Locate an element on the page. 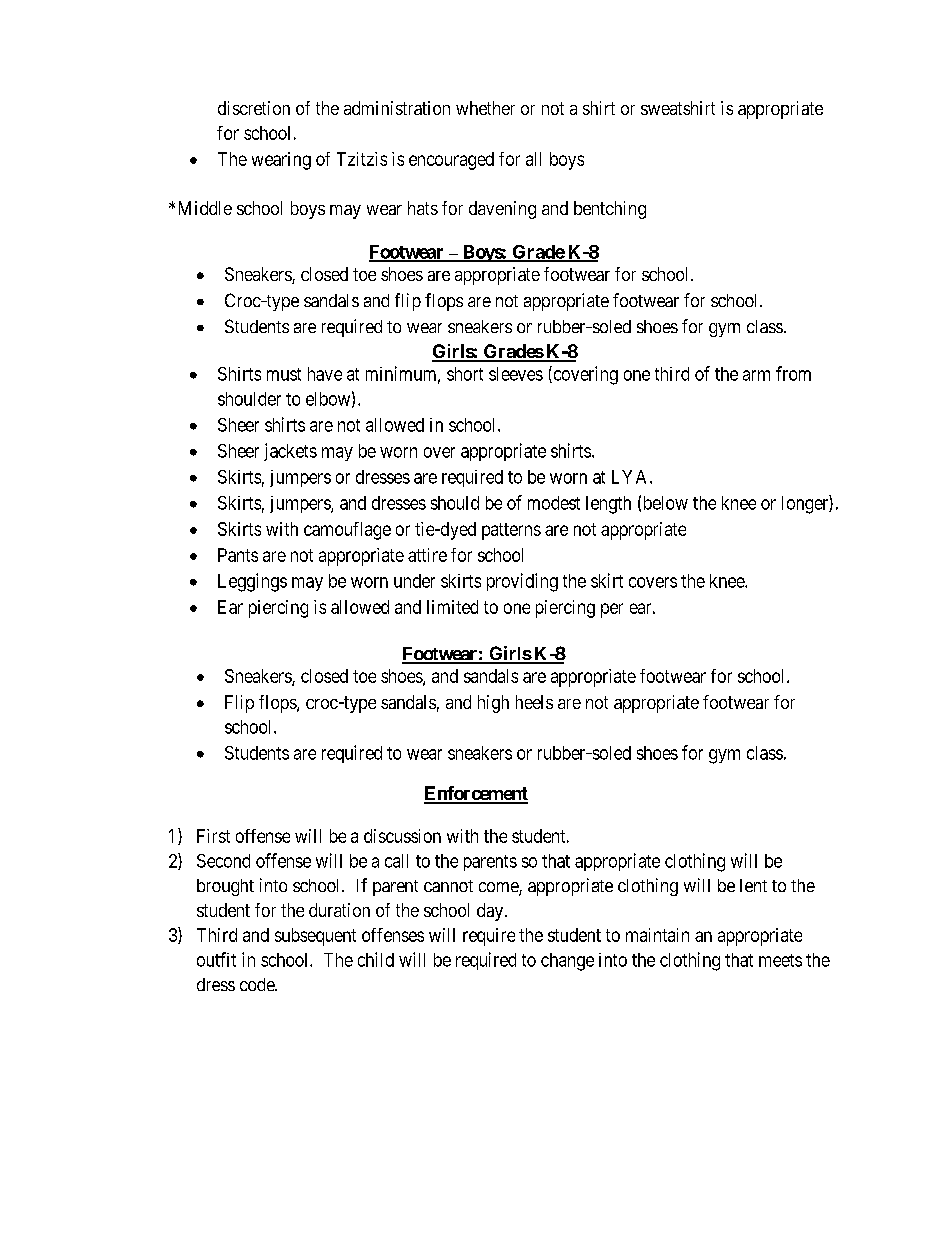 The width and height of the document is (952, 1233). code is located at coordinates (258, 984).
